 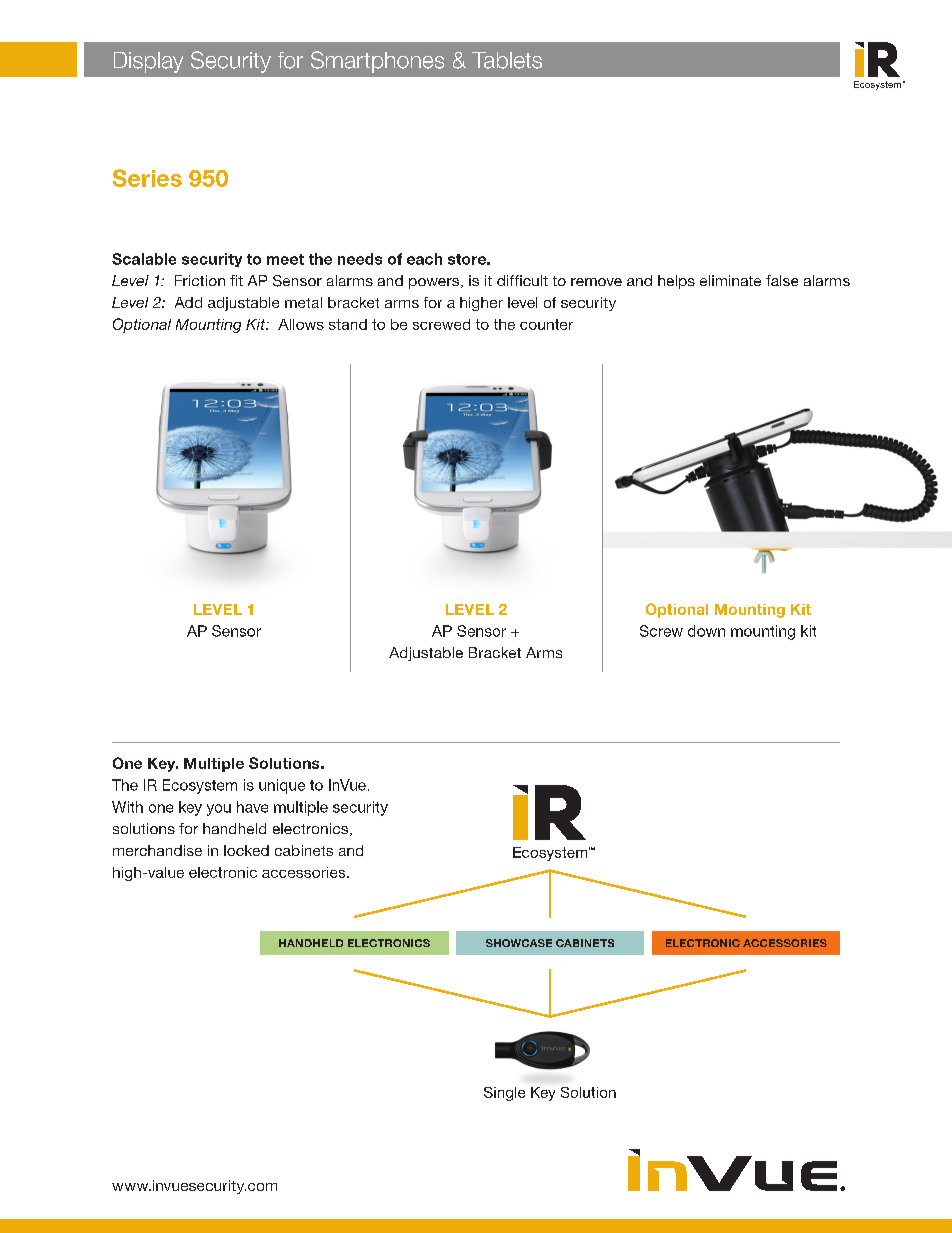 I want to click on locked, so click(x=246, y=850).
